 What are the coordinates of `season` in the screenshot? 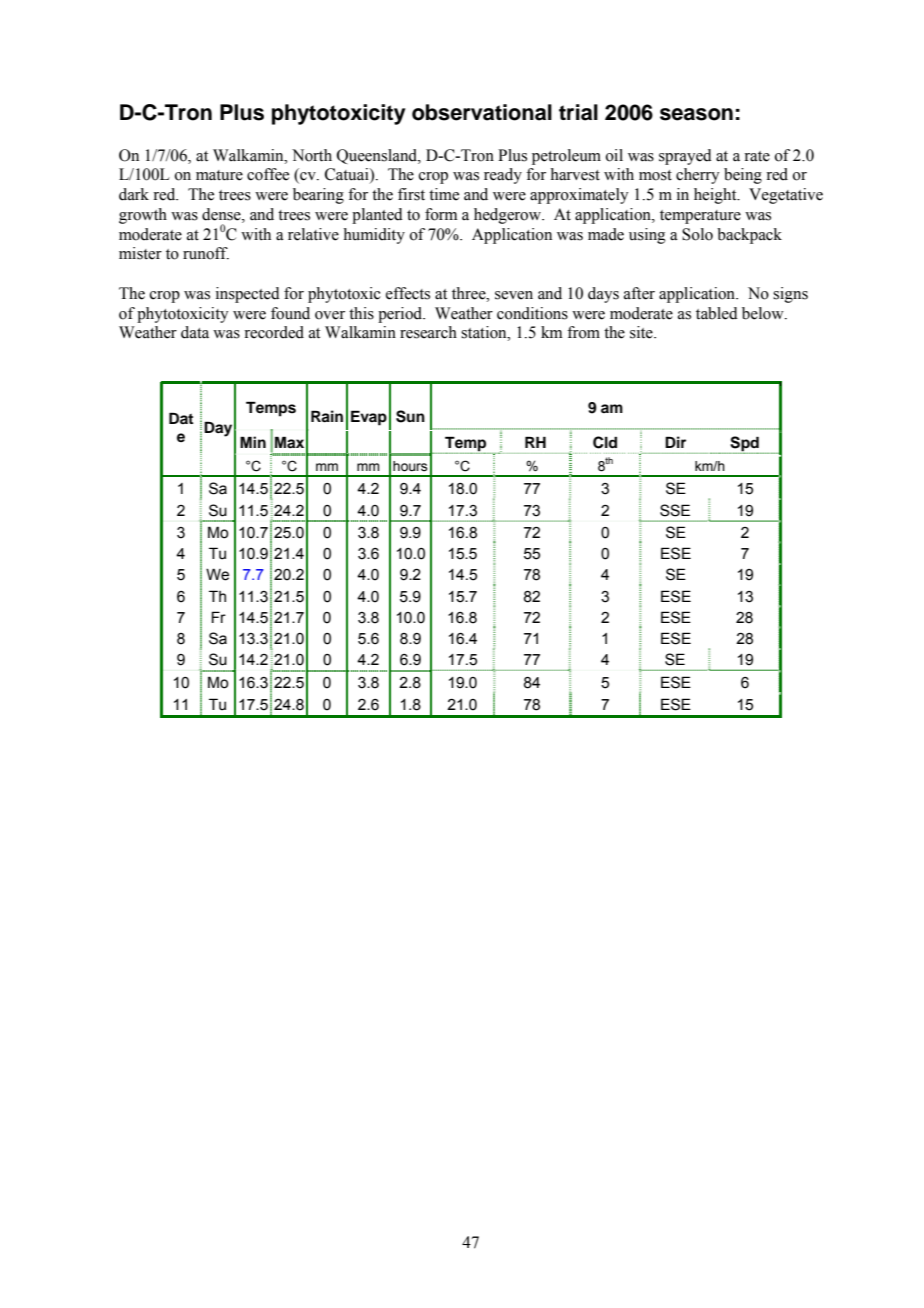 It's located at (696, 114).
